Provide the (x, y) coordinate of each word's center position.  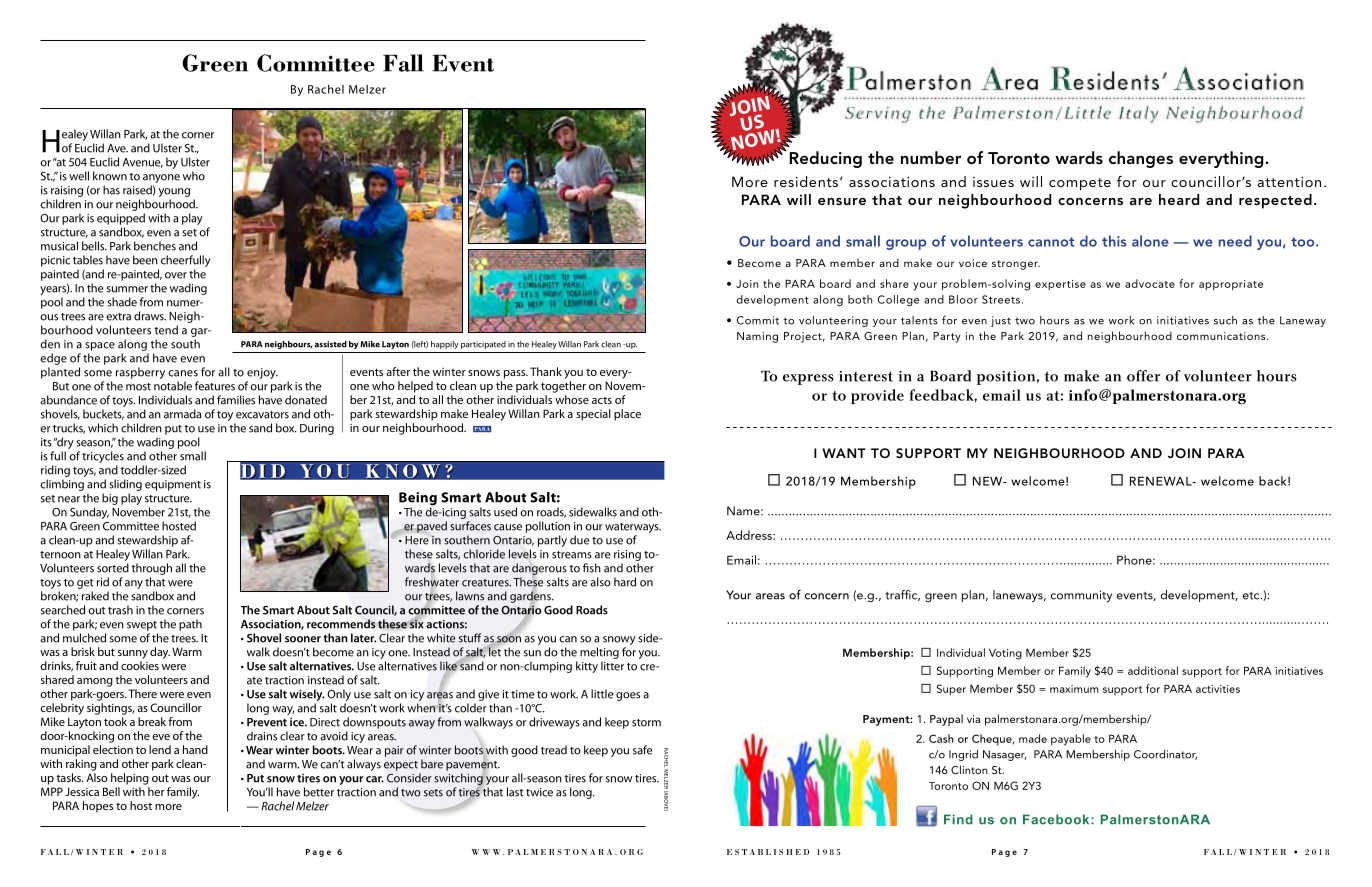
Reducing (826, 159)
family (183, 793)
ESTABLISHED (768, 852)
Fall (403, 63)
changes (1141, 159)
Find (958, 819)
